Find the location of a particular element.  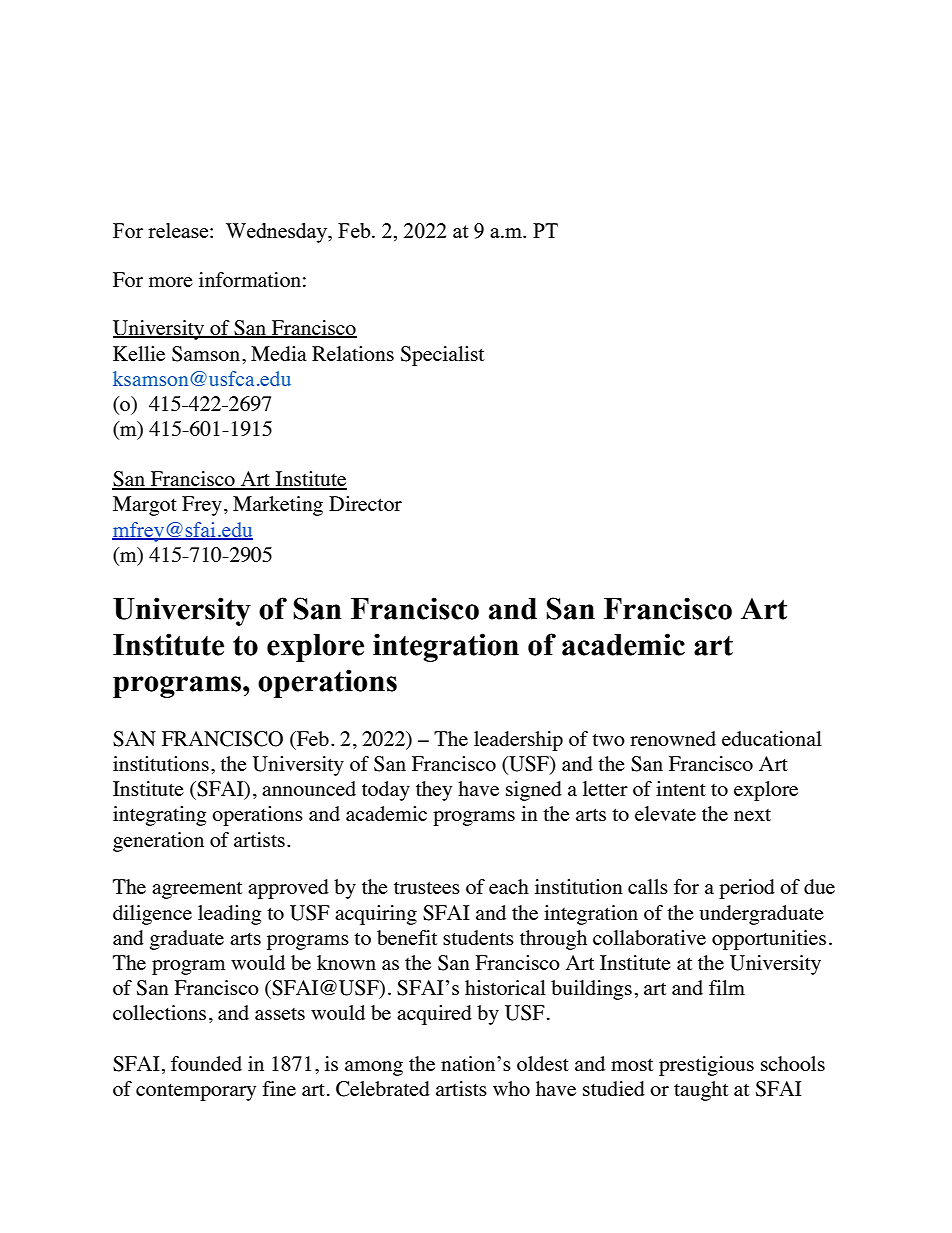

Marketing is located at coordinates (278, 506).
